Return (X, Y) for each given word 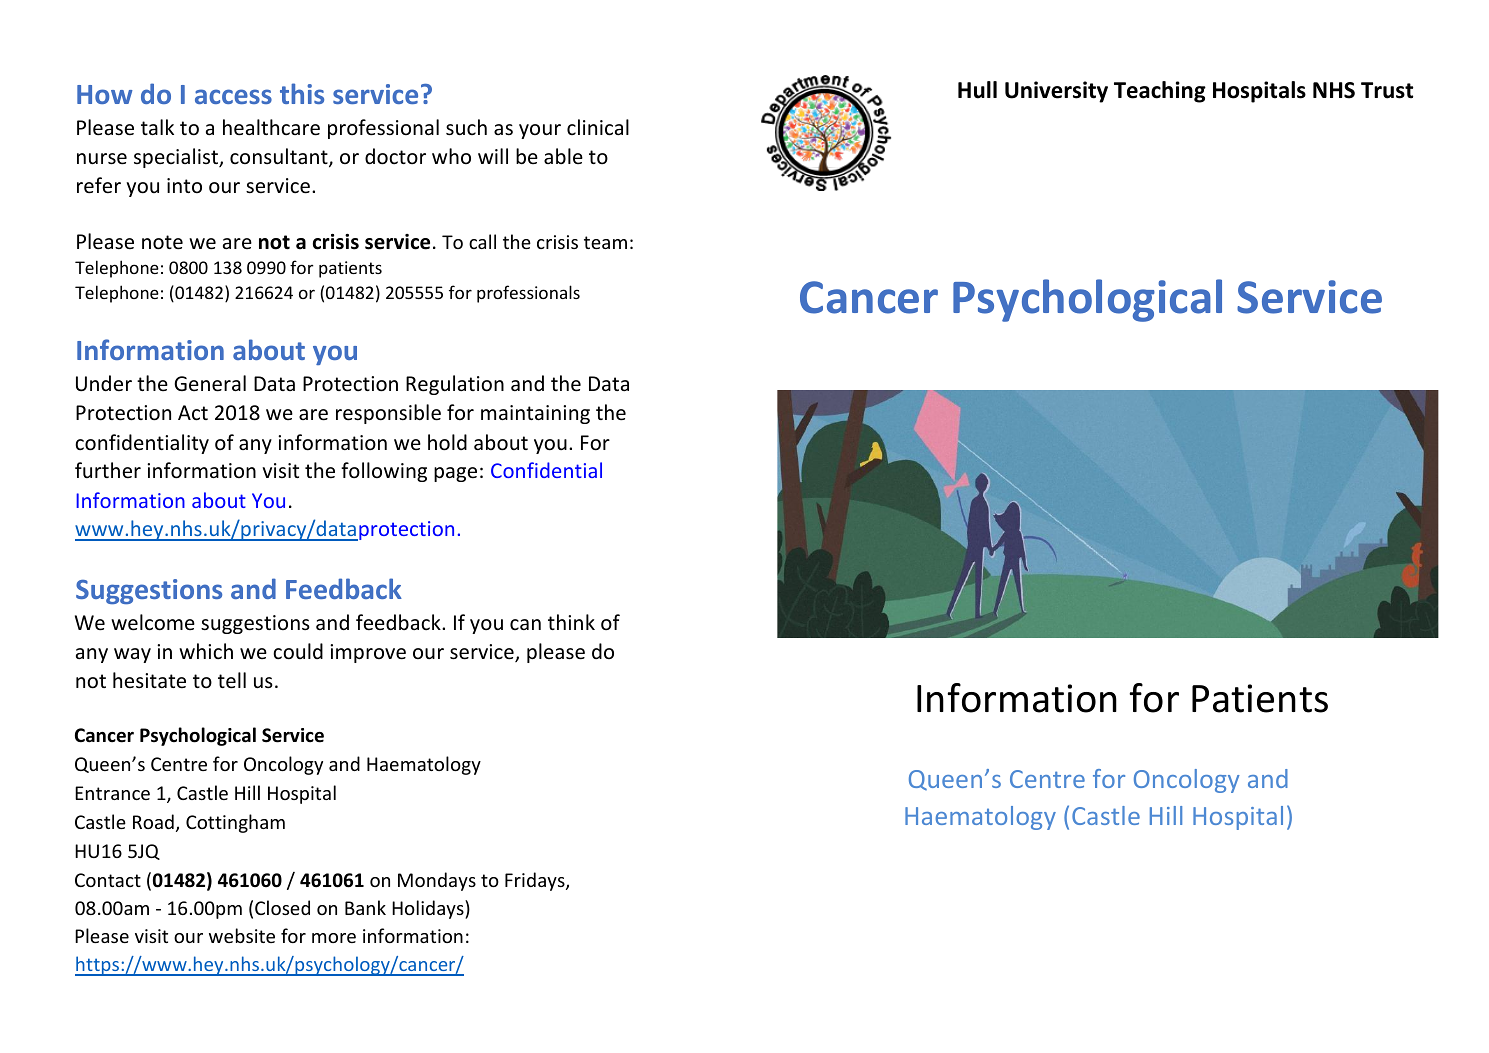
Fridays (536, 881)
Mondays (437, 881)
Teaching (1160, 92)
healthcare (271, 127)
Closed (282, 907)
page (455, 474)
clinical (598, 127)
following (384, 472)
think (571, 622)
